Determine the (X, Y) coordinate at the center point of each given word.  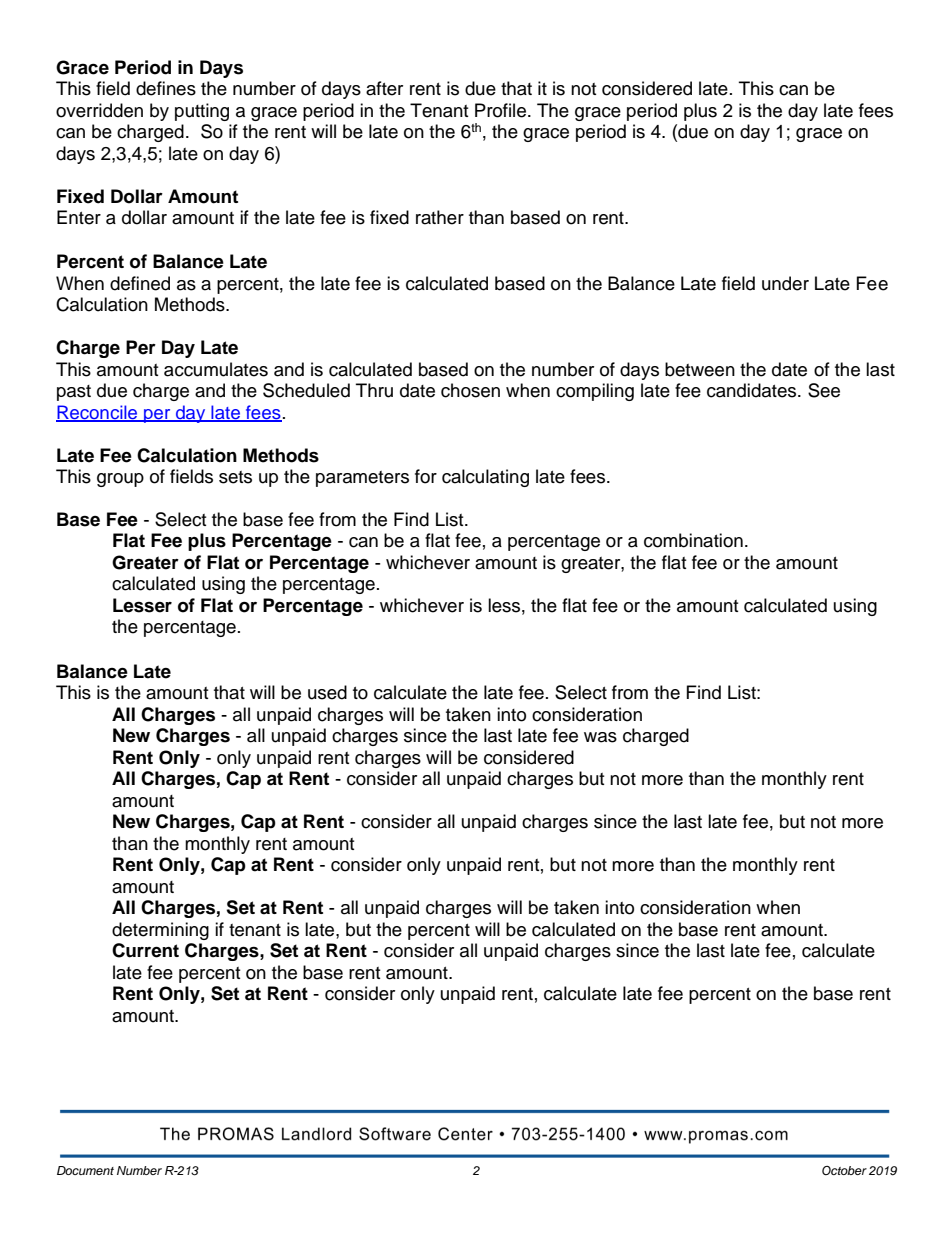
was (600, 737)
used (327, 692)
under (785, 283)
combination (693, 540)
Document (85, 1170)
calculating (485, 478)
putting (202, 112)
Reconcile (98, 413)
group (120, 480)
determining (160, 931)
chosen (470, 390)
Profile (502, 110)
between (700, 369)
